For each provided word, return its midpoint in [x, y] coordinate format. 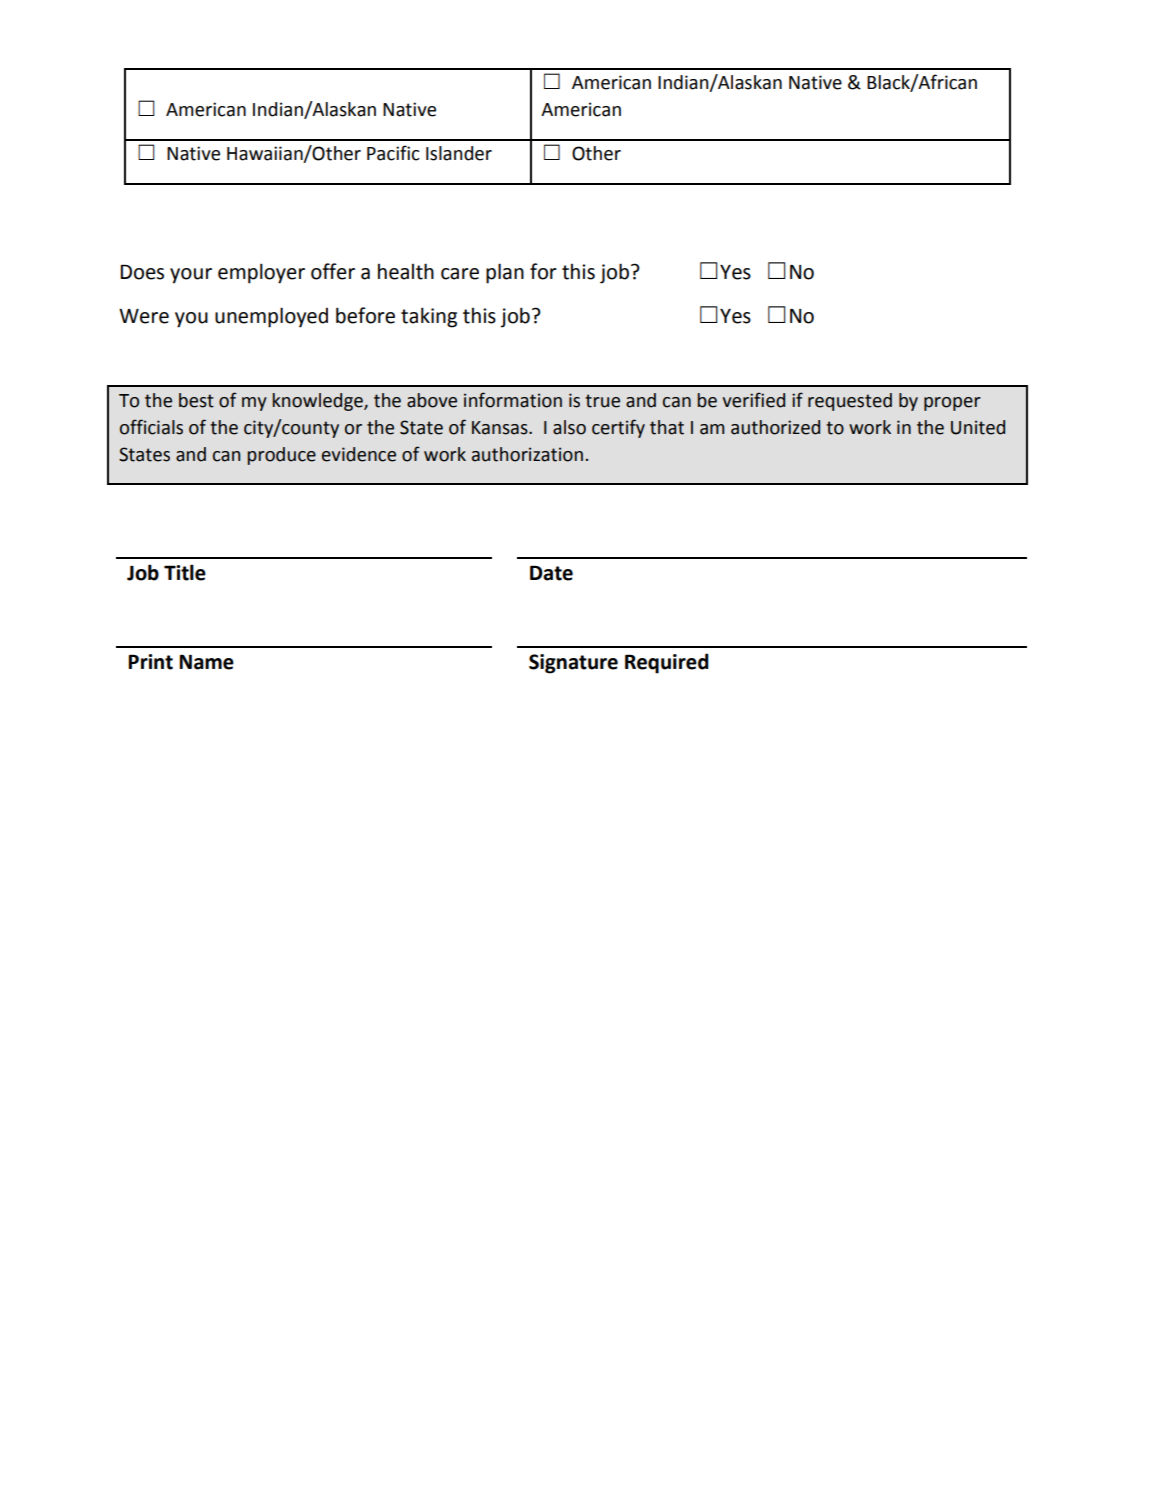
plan [505, 273]
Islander [459, 153]
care [460, 274]
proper [952, 404]
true [602, 401]
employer [261, 273]
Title [185, 572]
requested [850, 402]
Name [206, 662]
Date [551, 573]
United [978, 427]
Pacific [393, 153]
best [196, 400]
